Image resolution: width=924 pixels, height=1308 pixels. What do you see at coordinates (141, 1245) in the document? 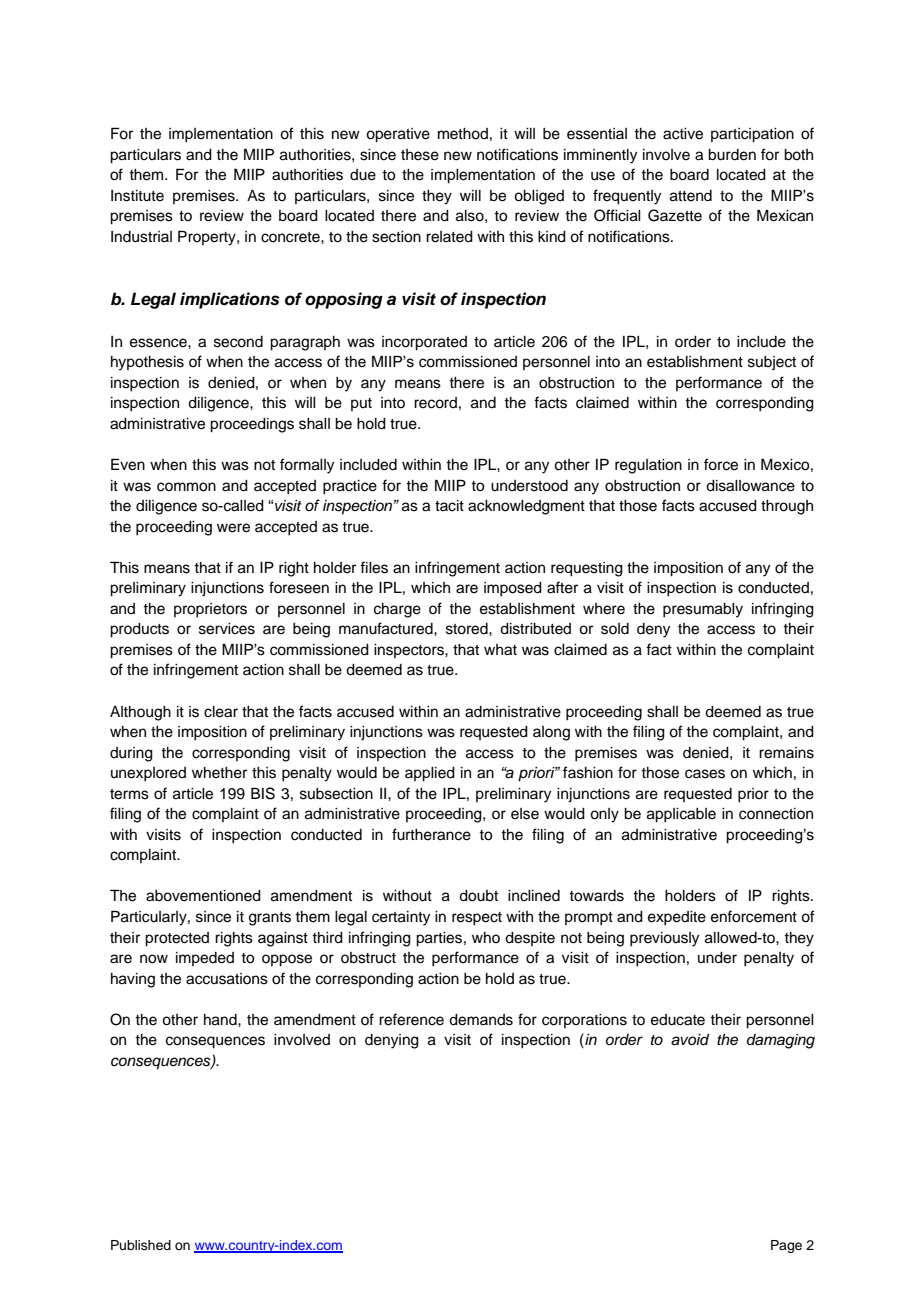
I see `Published` at bounding box center [141, 1245].
